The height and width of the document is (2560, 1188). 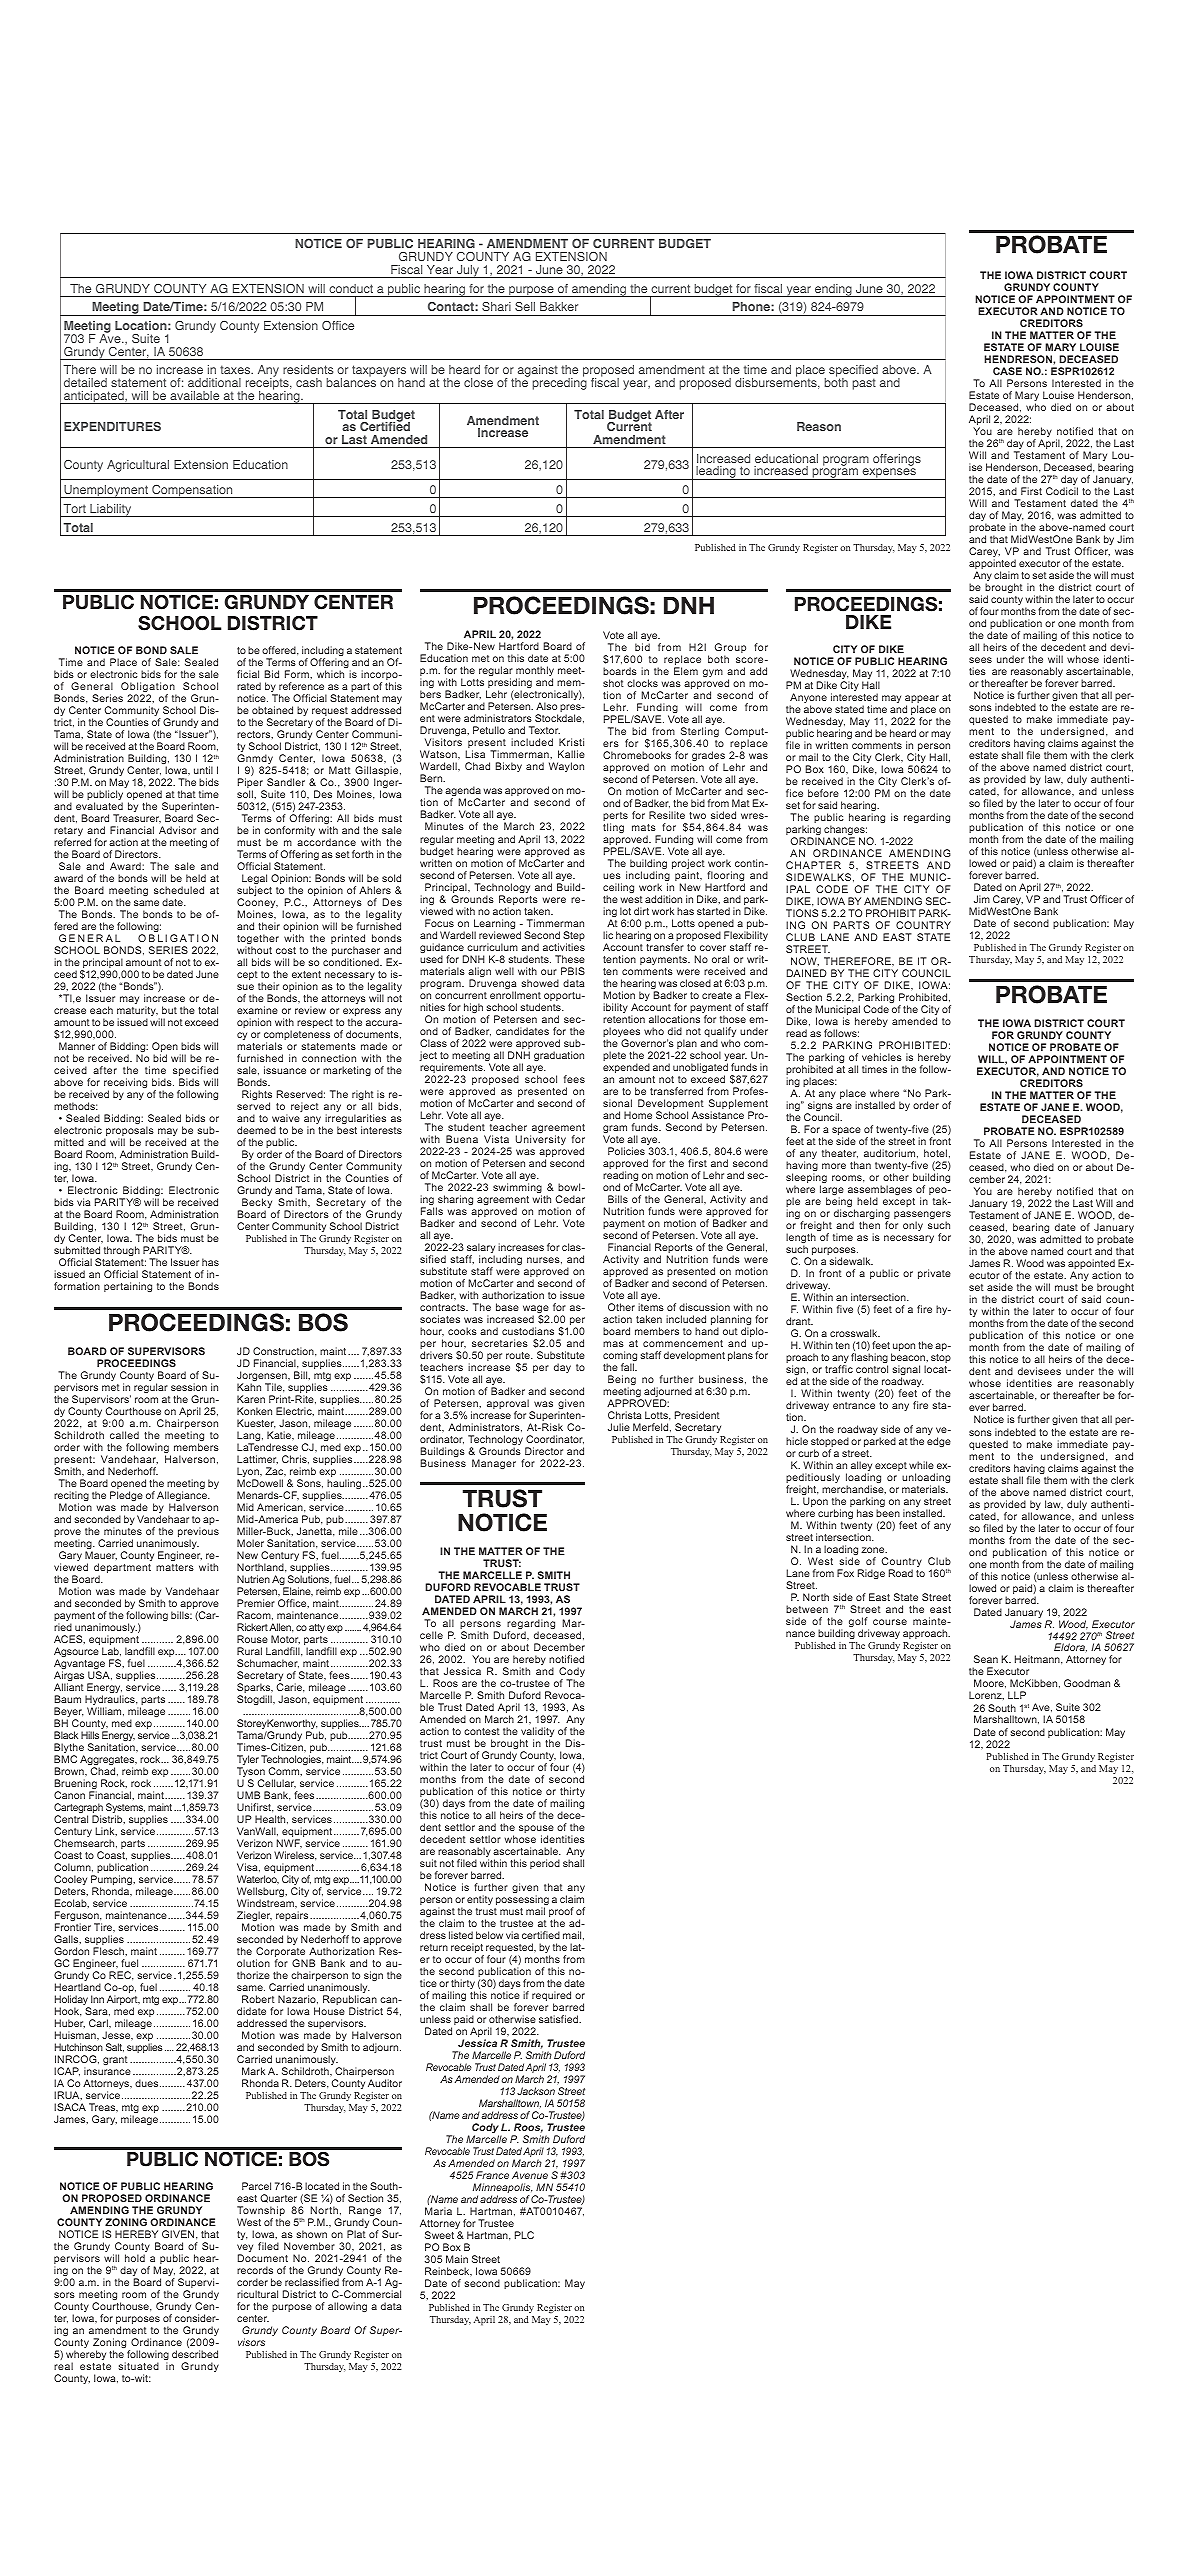 What do you see at coordinates (189, 1387) in the document?
I see `session` at bounding box center [189, 1387].
